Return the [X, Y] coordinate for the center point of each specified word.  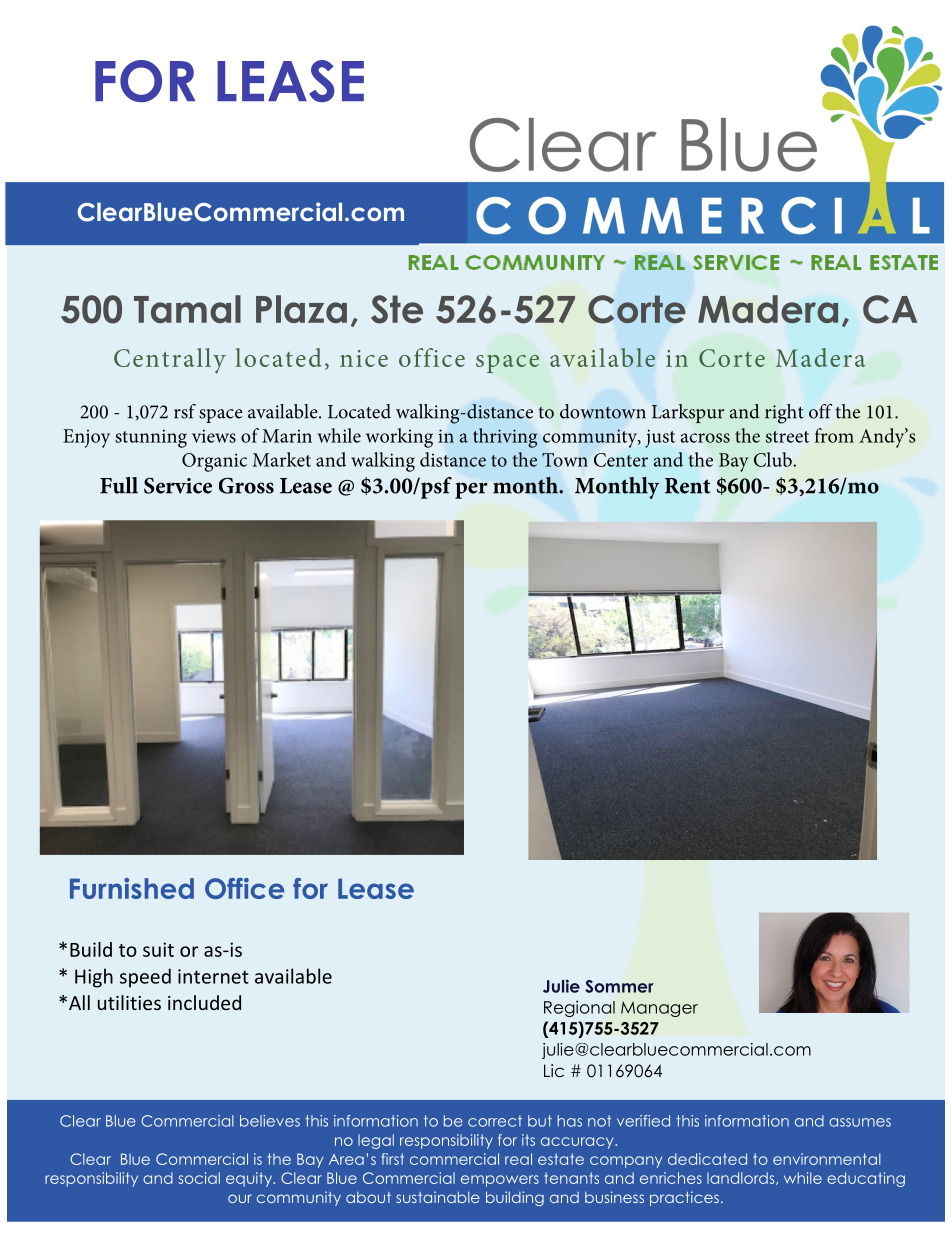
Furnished [132, 888]
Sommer [619, 986]
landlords [742, 1178]
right [784, 414]
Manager [659, 1009]
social [199, 1178]
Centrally [170, 361]
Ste [397, 309]
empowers [500, 1181]
